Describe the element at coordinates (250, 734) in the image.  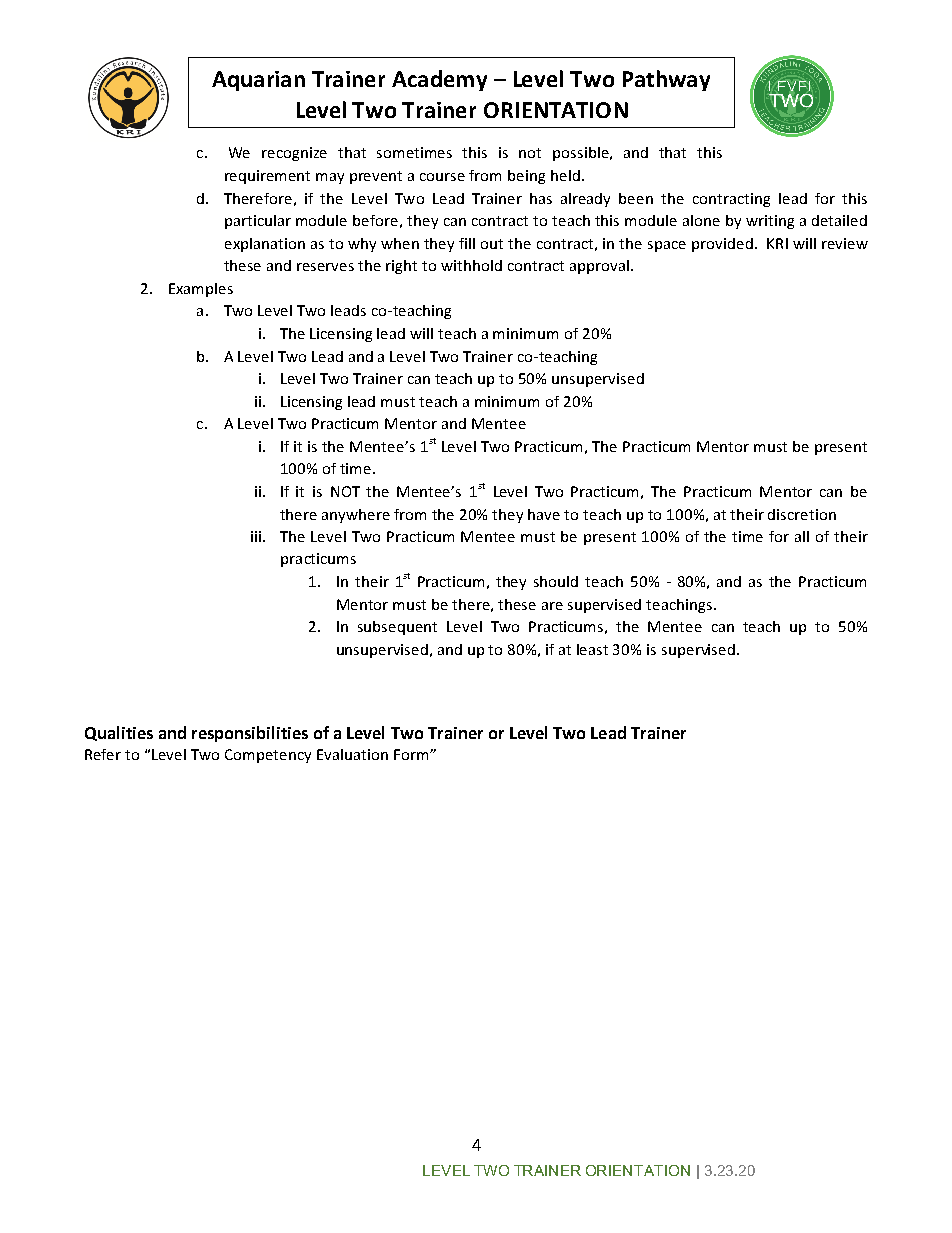
I see `responsibilities` at that location.
